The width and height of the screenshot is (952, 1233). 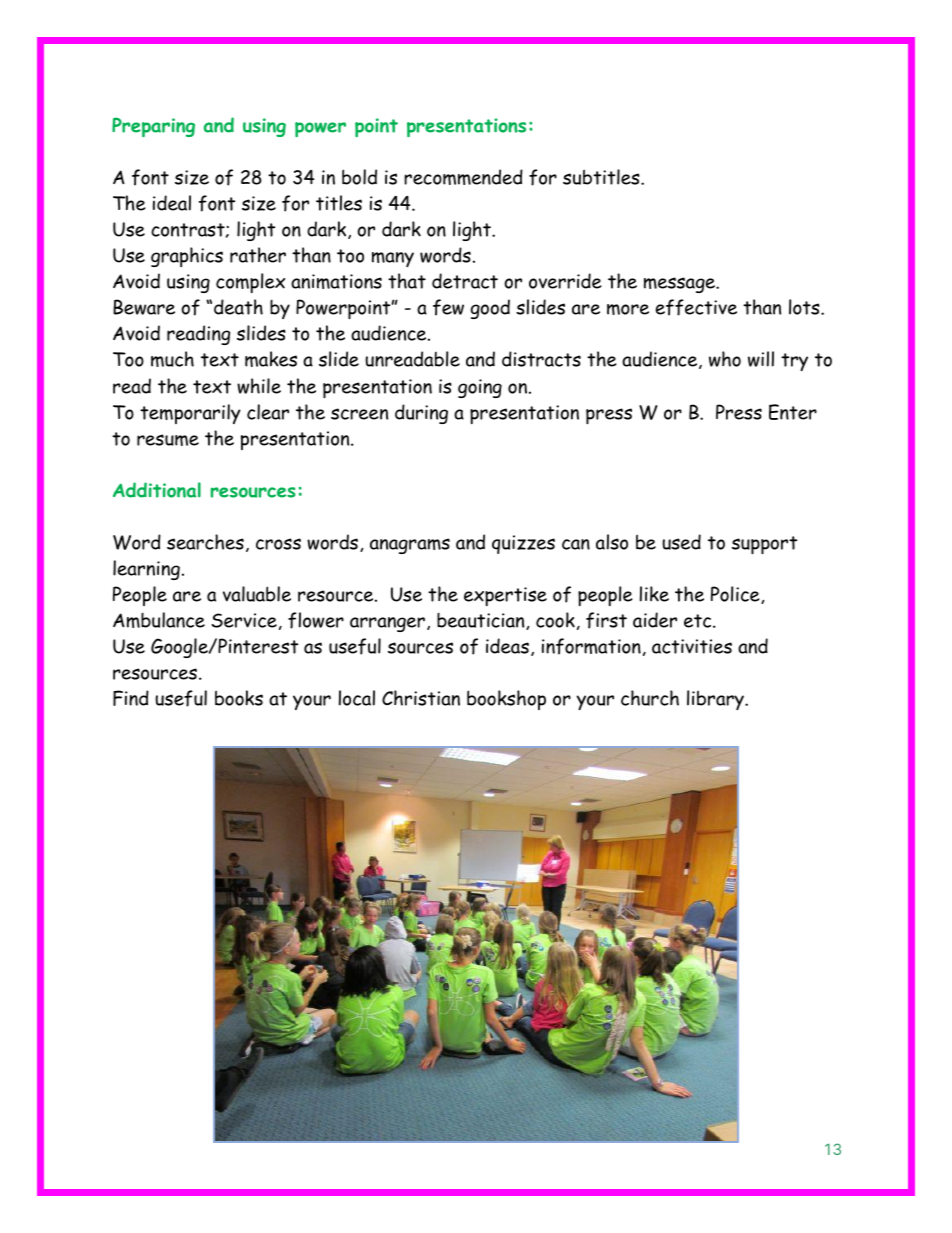 I want to click on searches, so click(x=205, y=542).
